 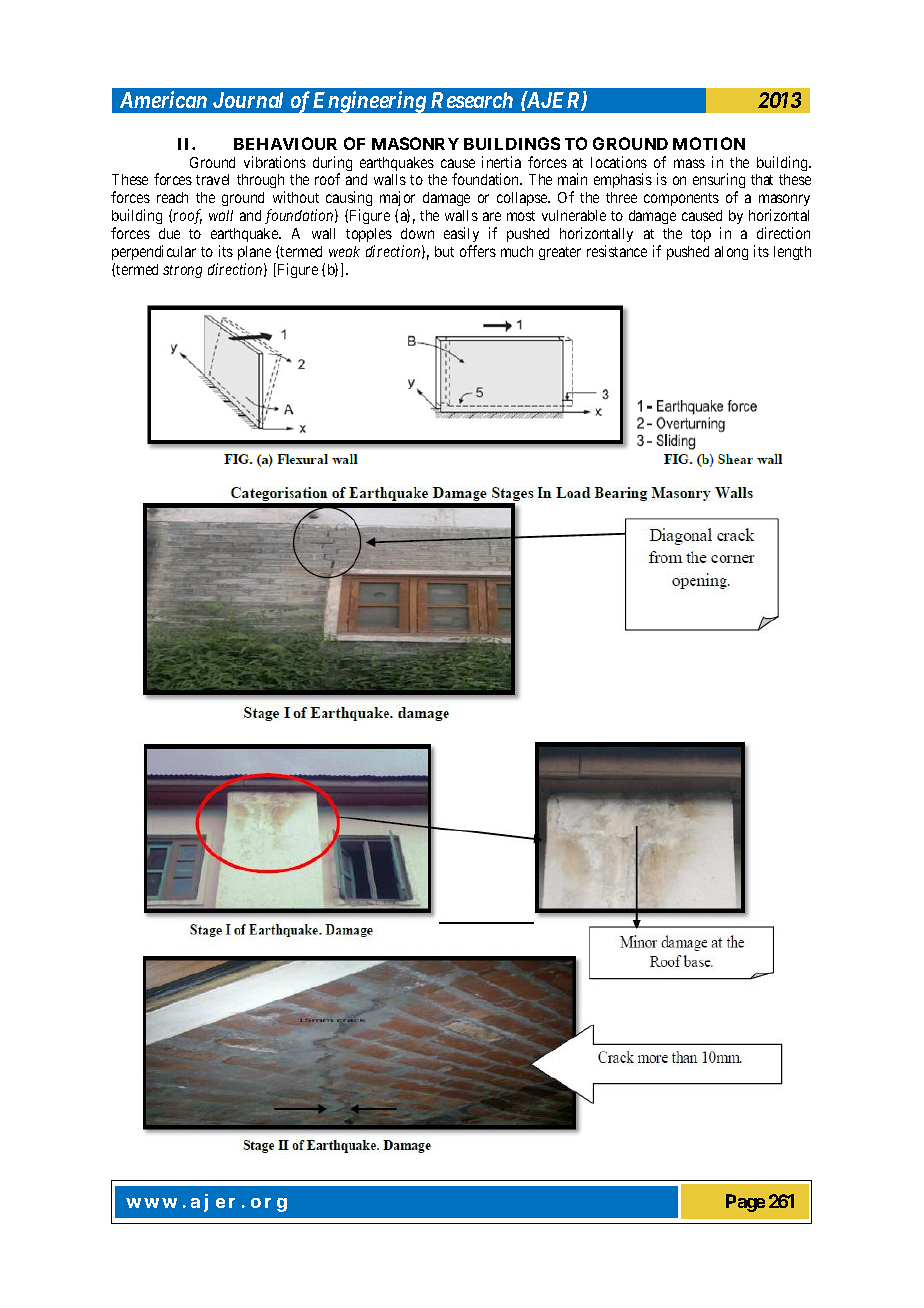 What do you see at coordinates (745, 1203) in the page?
I see `Page` at bounding box center [745, 1203].
